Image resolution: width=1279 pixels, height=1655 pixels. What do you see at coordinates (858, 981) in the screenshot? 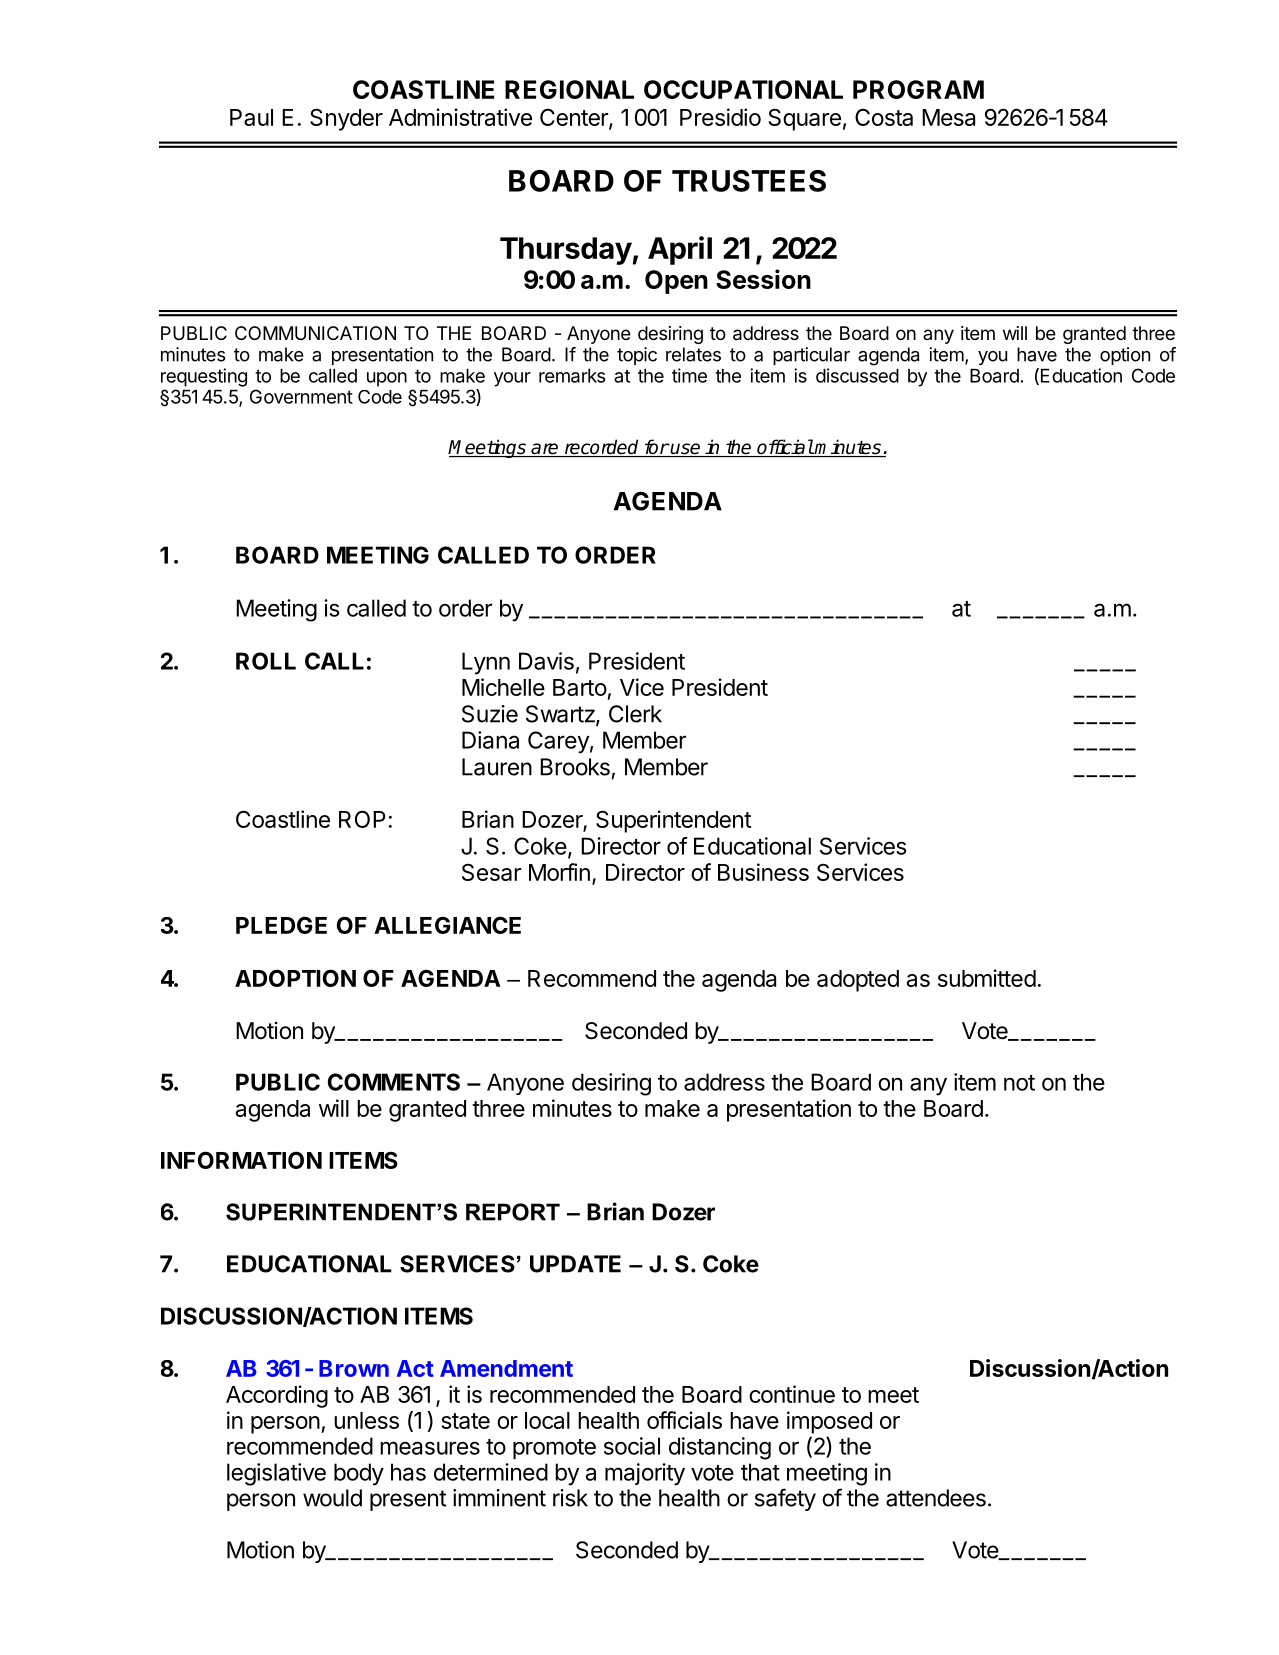
I see `adopted` at bounding box center [858, 981].
